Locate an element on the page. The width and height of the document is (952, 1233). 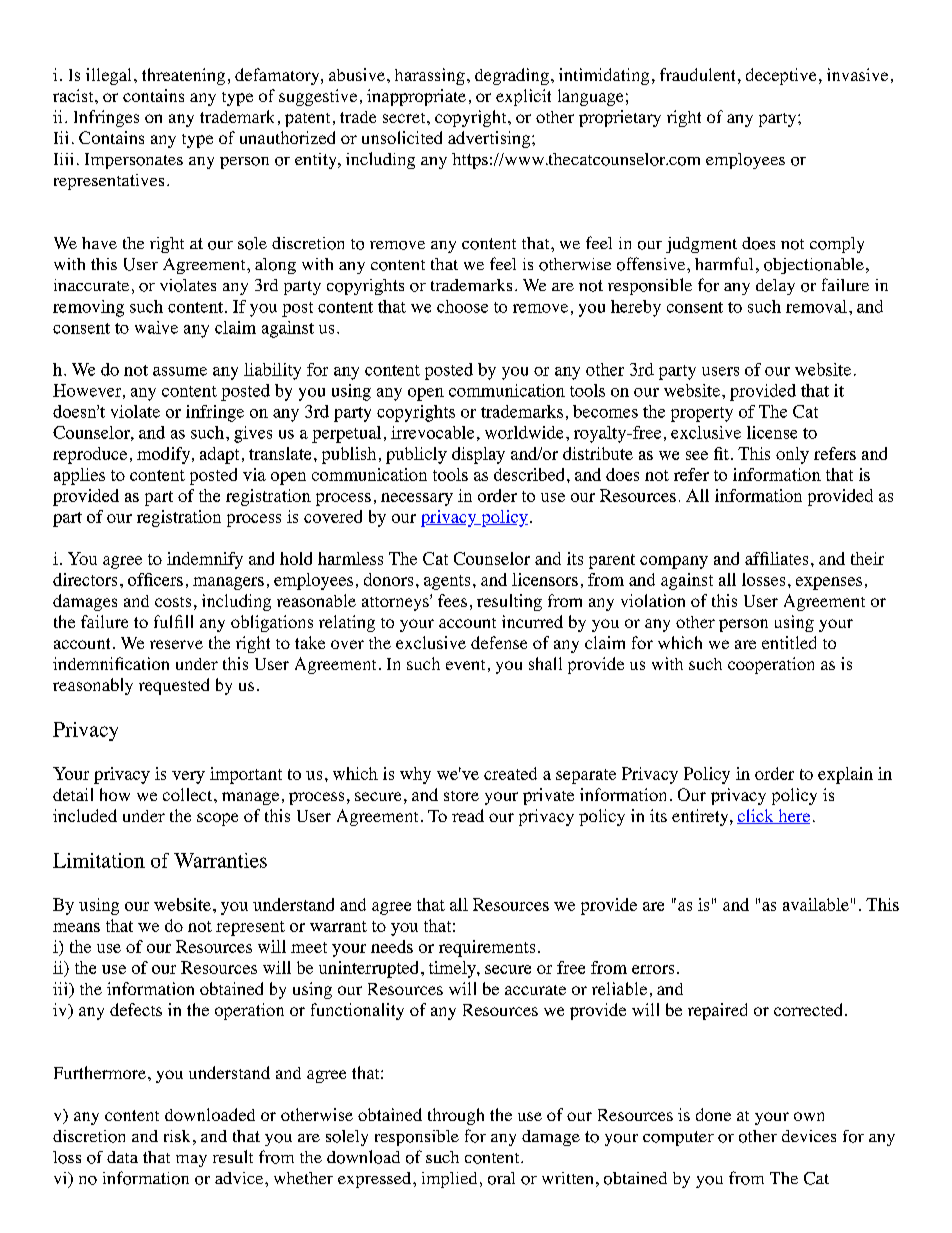
through is located at coordinates (456, 1116).
